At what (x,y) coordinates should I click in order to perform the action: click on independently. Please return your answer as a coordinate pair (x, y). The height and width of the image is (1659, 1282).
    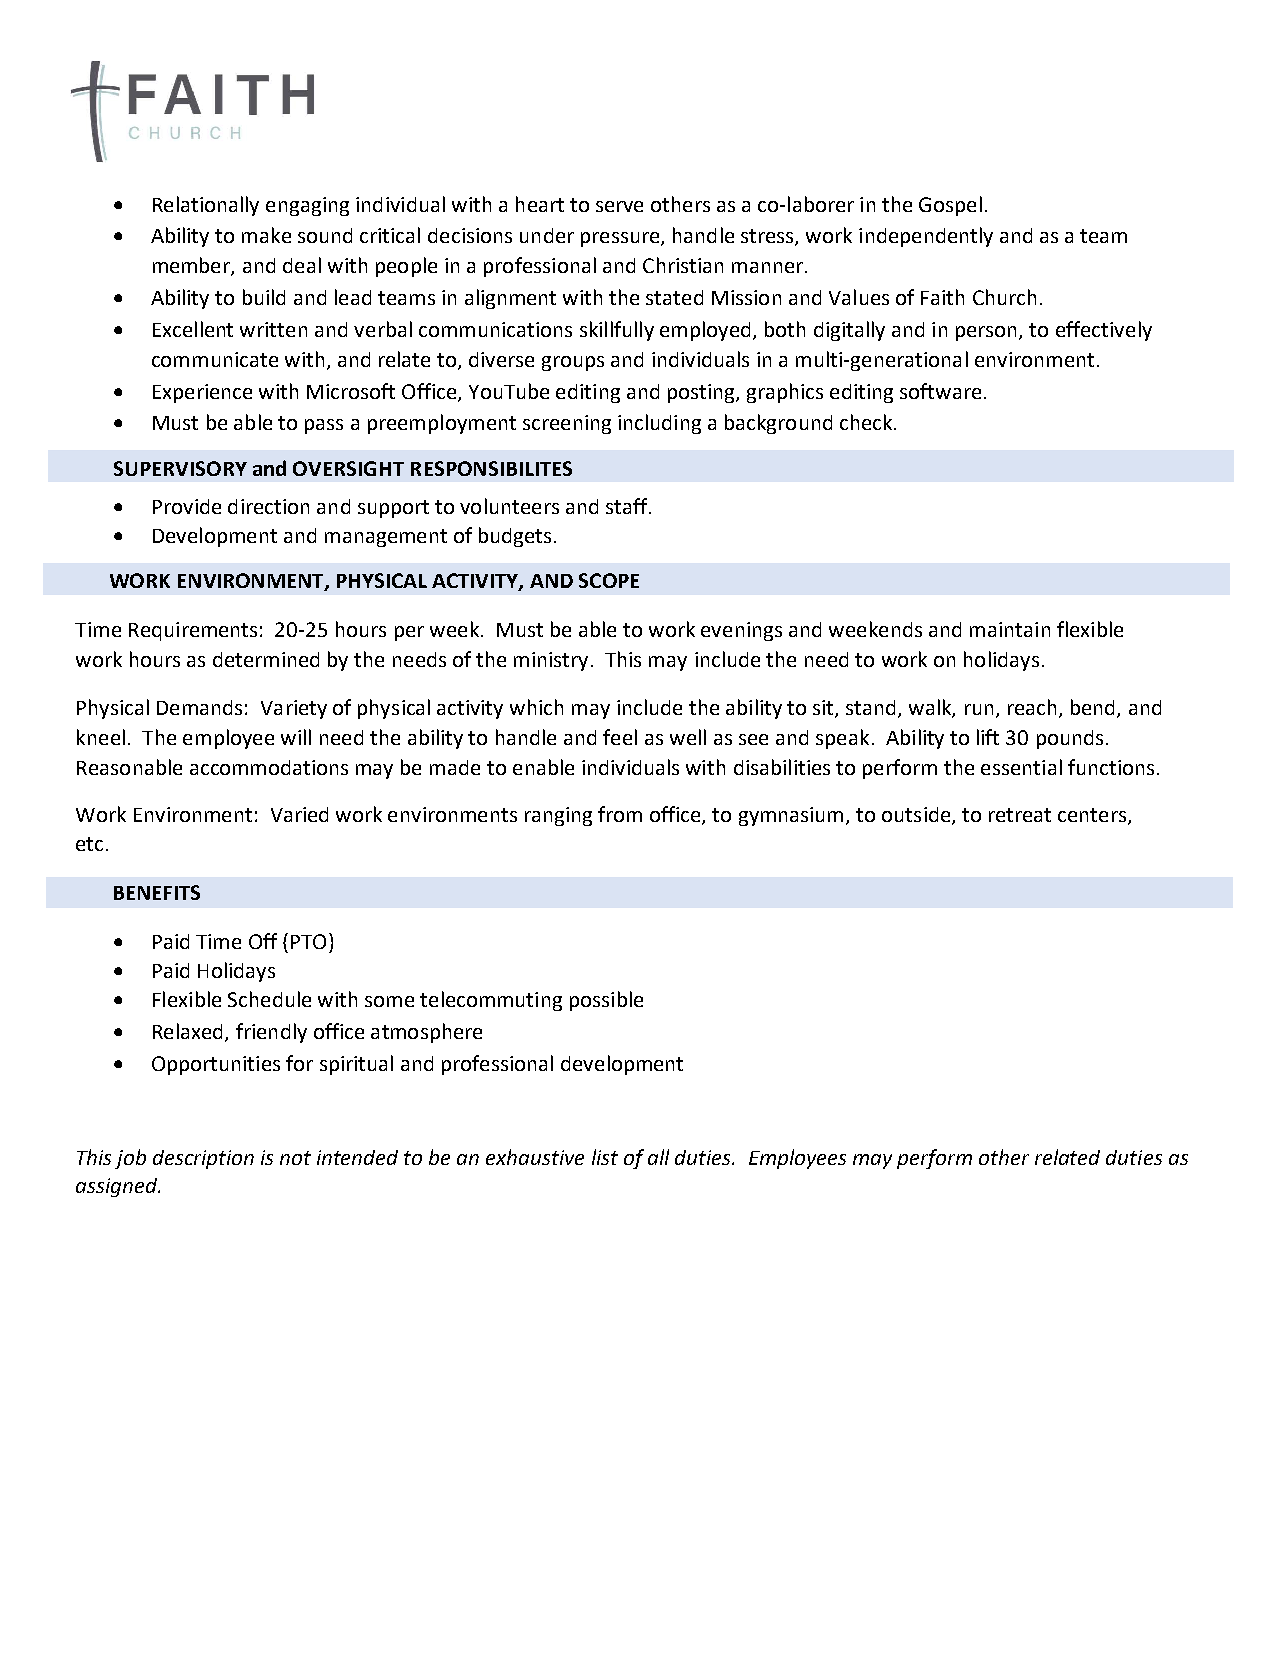
    Looking at the image, I should click on (926, 237).
